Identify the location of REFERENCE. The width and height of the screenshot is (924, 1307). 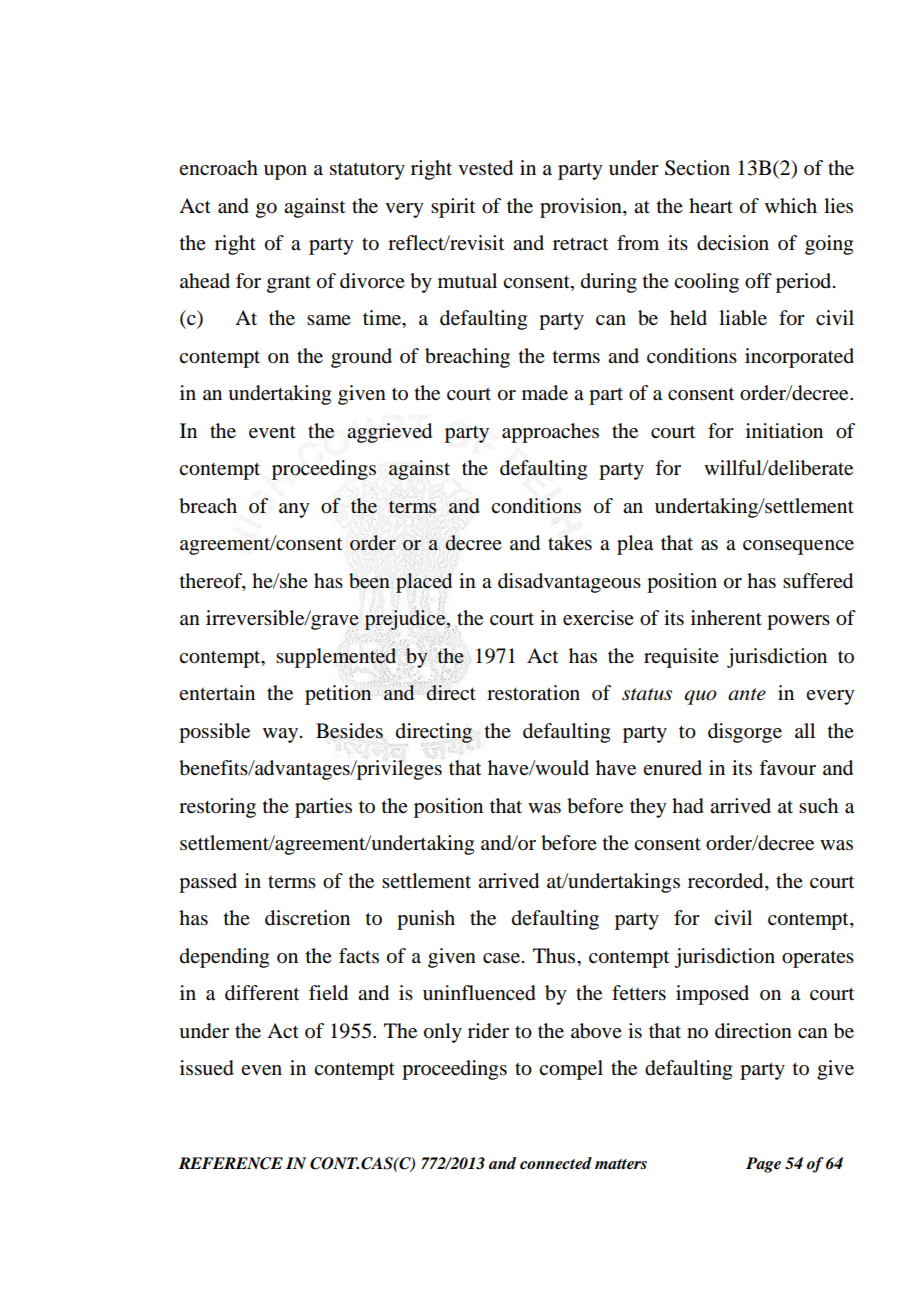
(231, 1163).
